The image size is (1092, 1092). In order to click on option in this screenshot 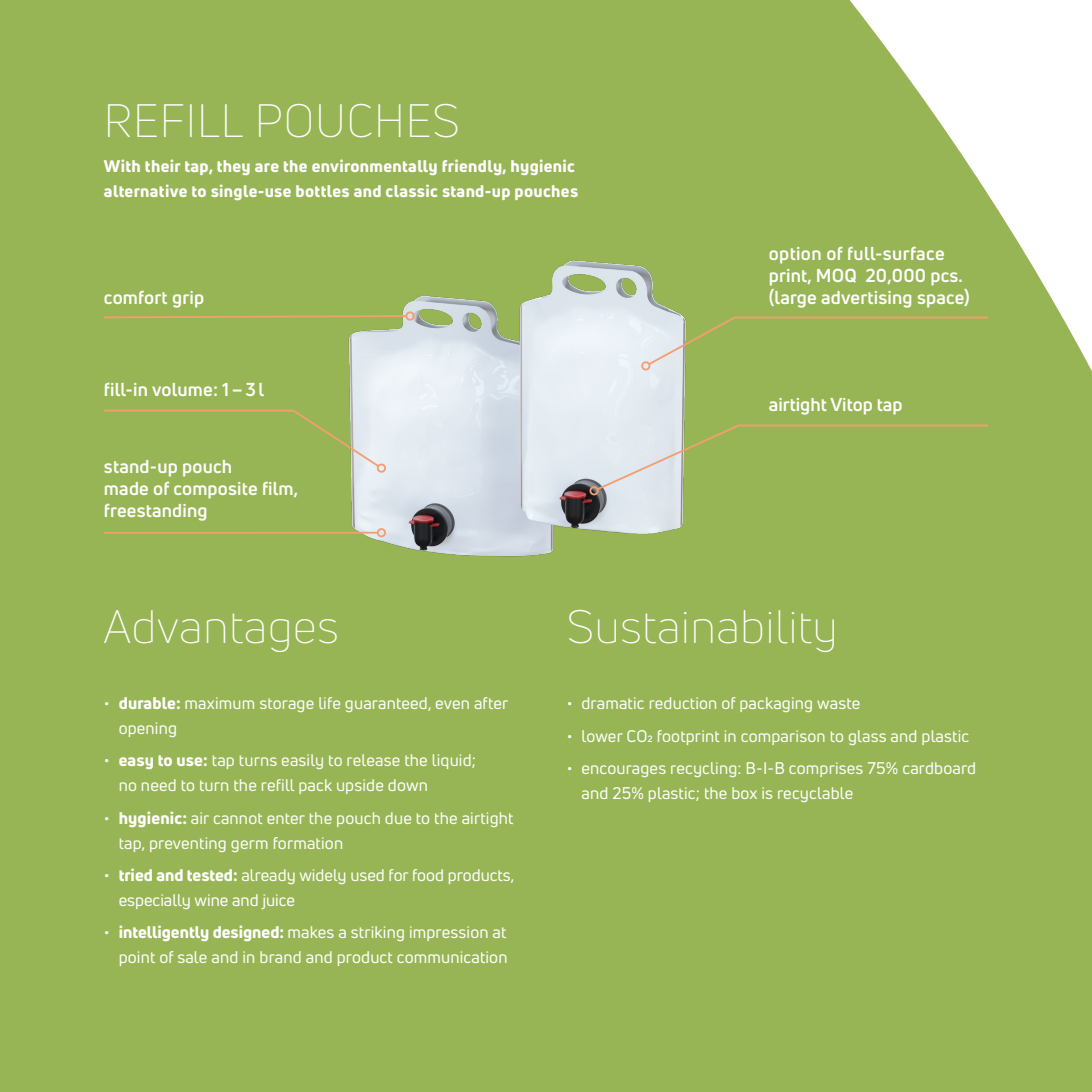, I will do `click(795, 255)`.
